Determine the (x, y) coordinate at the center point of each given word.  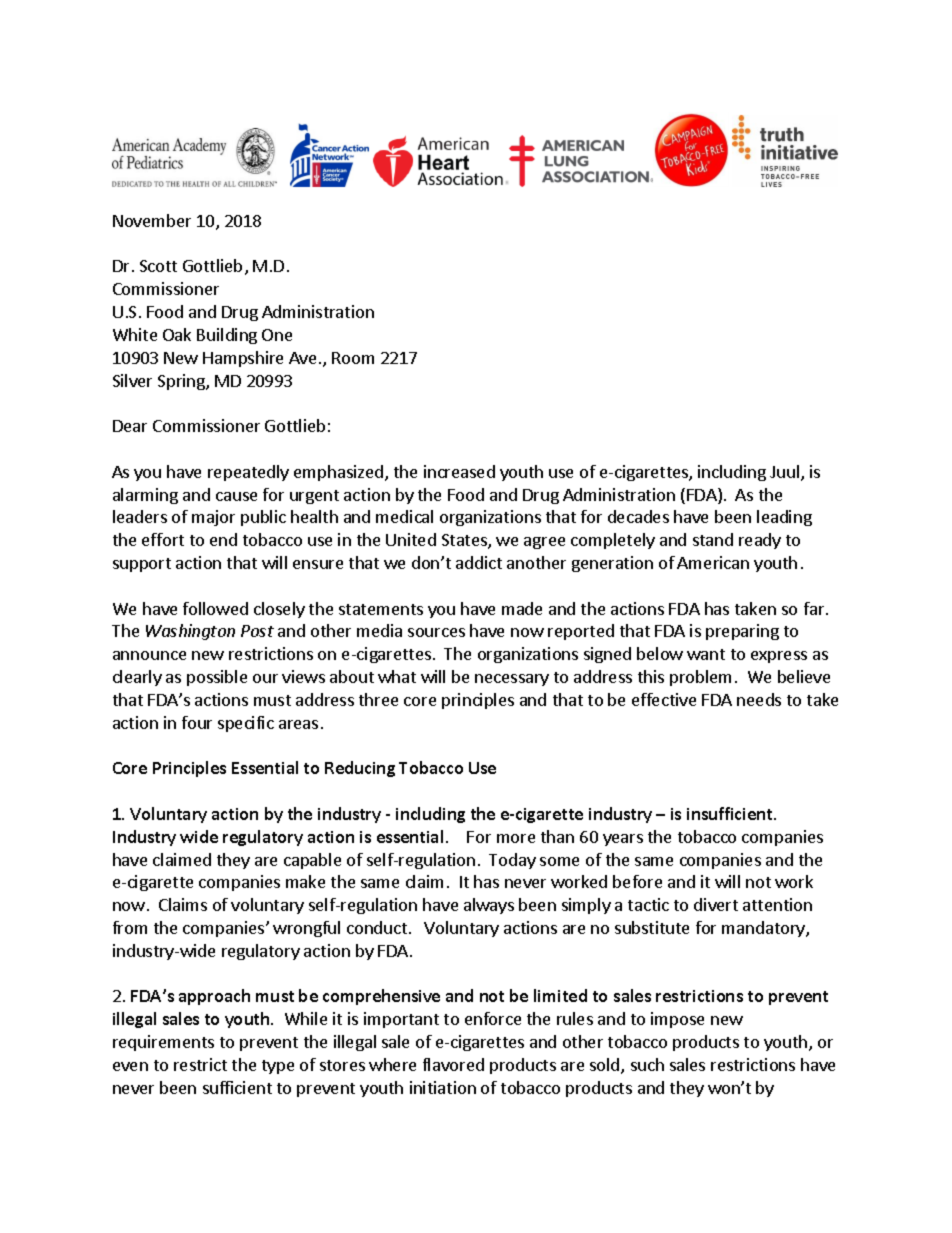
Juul (784, 471)
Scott (158, 266)
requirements (163, 1043)
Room (353, 358)
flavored (453, 1064)
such (647, 1064)
